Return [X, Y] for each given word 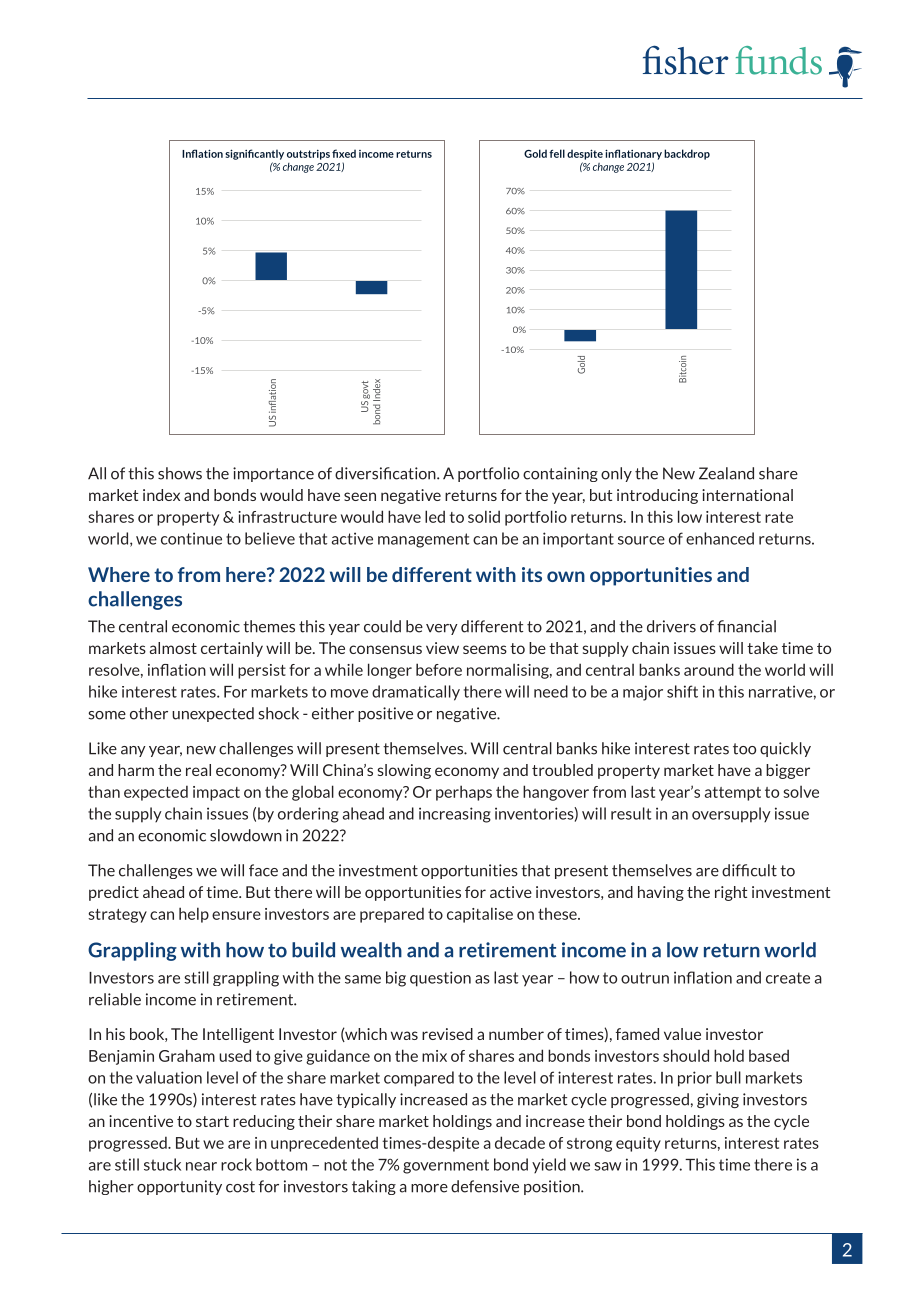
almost [173, 648]
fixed [344, 153]
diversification [386, 473]
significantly [254, 154]
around [709, 669]
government [446, 1166]
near [201, 1166]
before [439, 669]
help [194, 915]
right [731, 893]
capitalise [480, 915]
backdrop [687, 154]
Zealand [726, 473]
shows [180, 473]
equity [638, 1144]
